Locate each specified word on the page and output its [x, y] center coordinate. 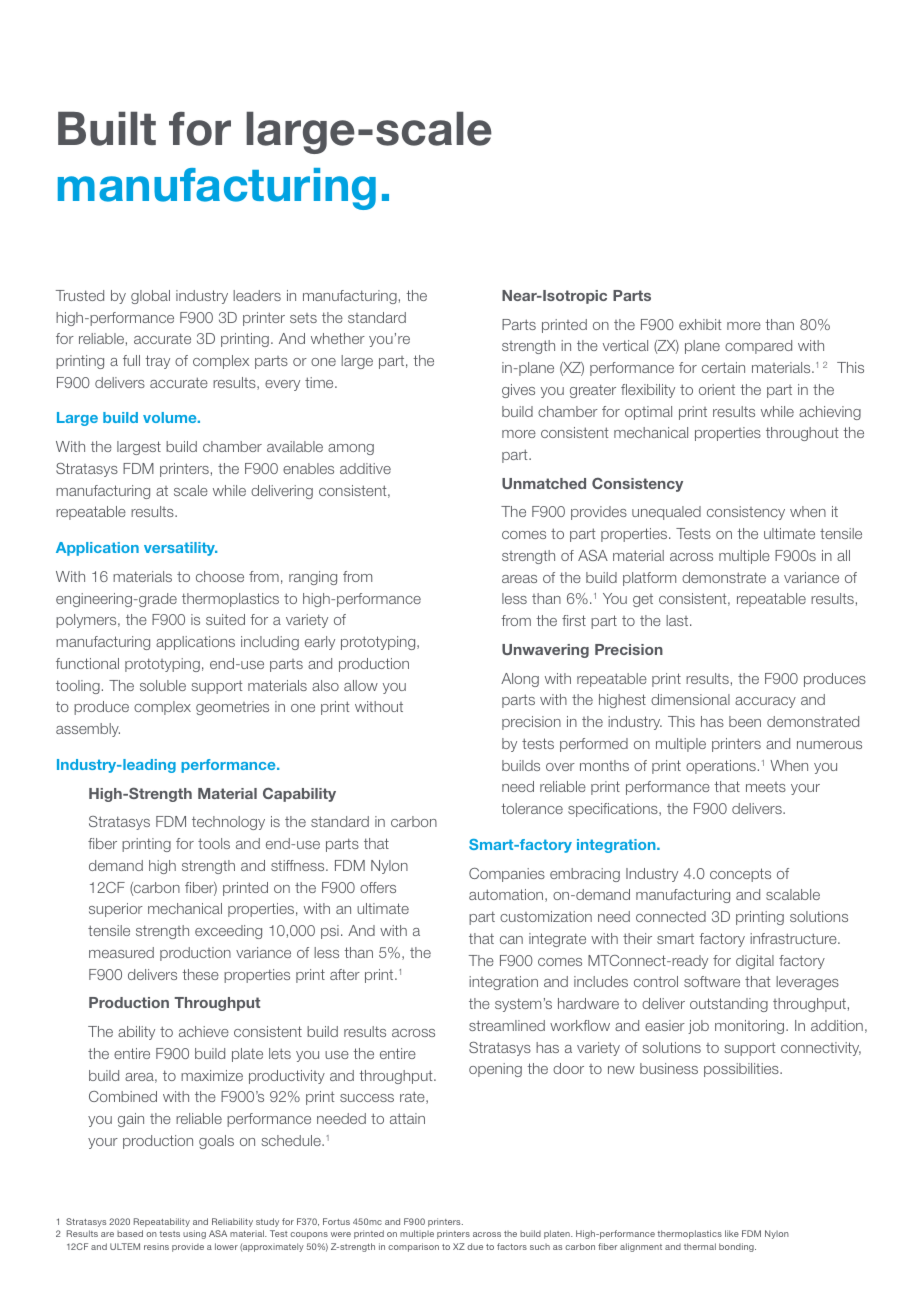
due [475, 1246]
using [194, 1234]
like [732, 1233]
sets [303, 318]
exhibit [700, 324]
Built [107, 129]
